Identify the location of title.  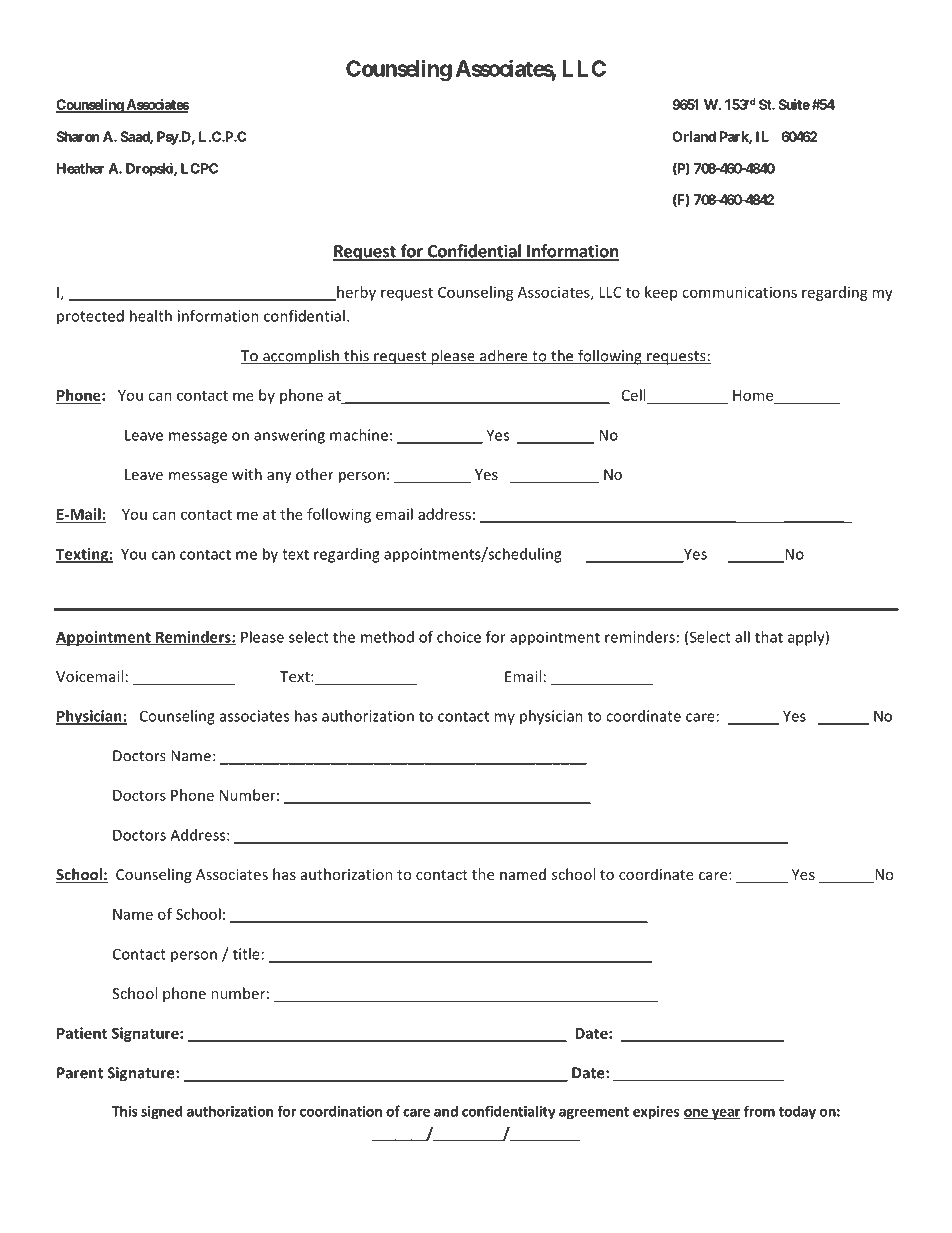
(246, 954).
